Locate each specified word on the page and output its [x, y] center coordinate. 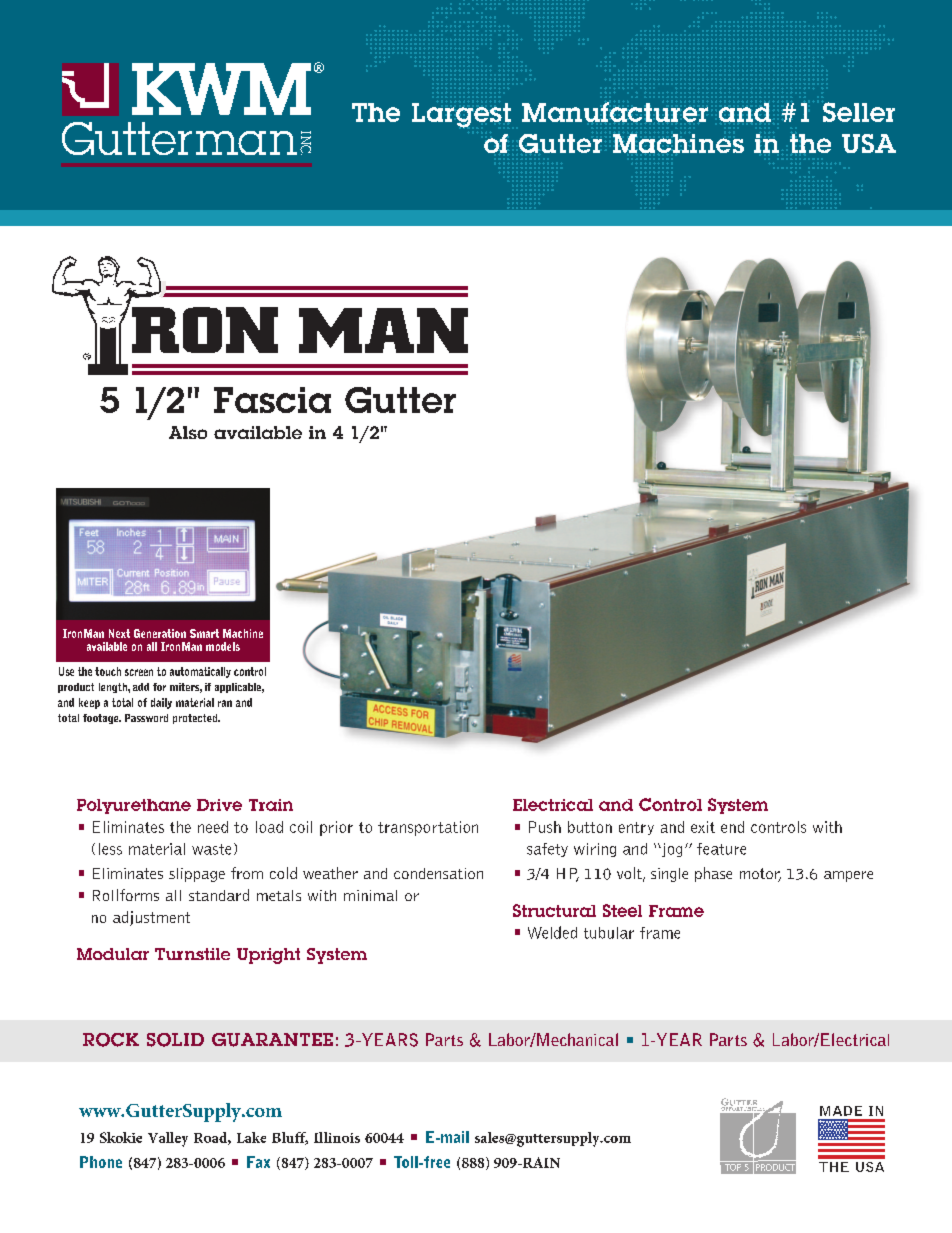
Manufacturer [615, 112]
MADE [841, 1111]
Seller [859, 112]
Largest [461, 115]
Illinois [337, 1137]
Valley [168, 1139]
